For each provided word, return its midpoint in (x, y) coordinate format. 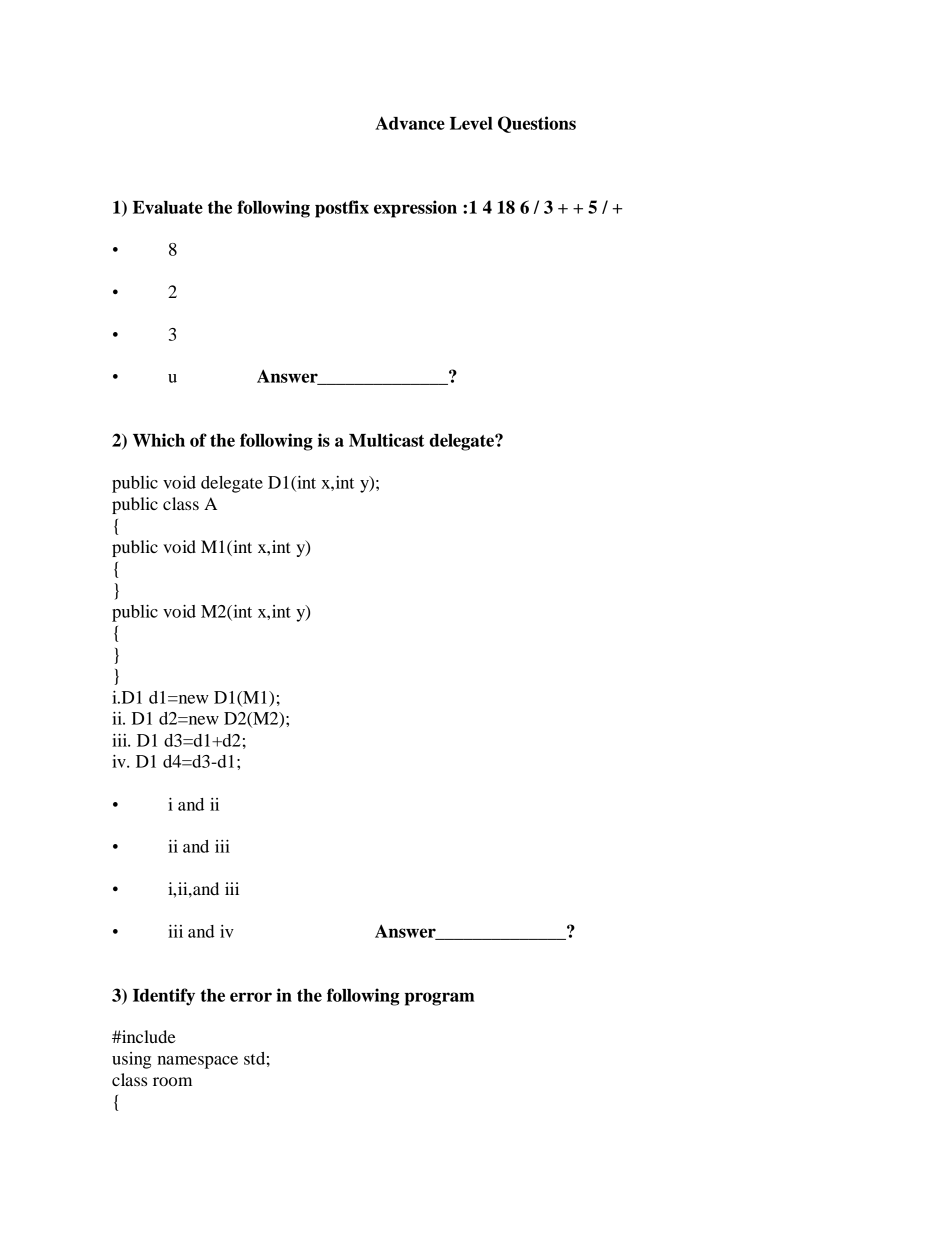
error (251, 997)
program (439, 999)
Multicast (386, 440)
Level (471, 123)
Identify (164, 997)
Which (159, 440)
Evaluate (168, 207)
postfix (342, 209)
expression (415, 209)
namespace (197, 1062)
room (172, 1081)
